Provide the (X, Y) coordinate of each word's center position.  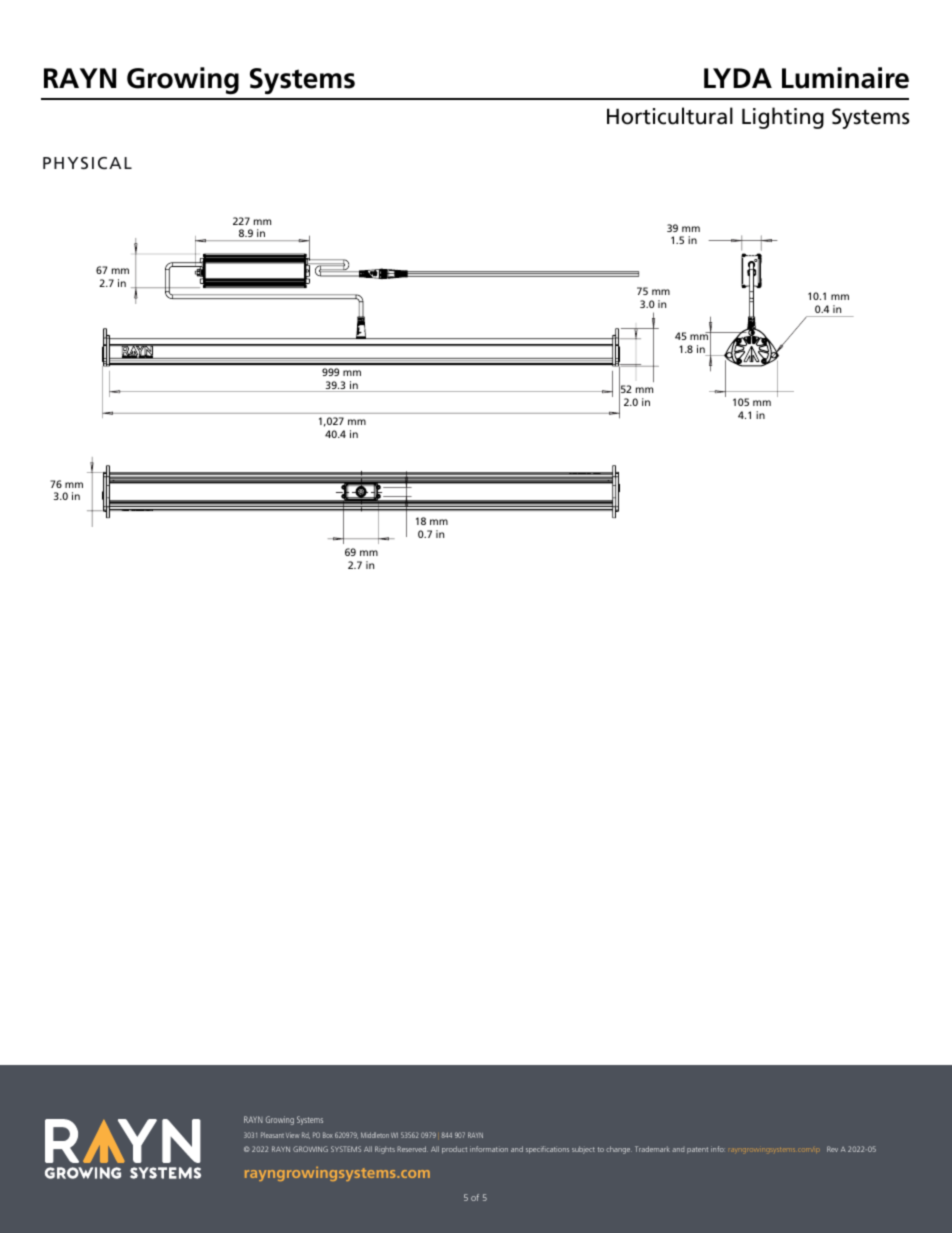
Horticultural (670, 116)
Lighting (783, 118)
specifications (547, 1150)
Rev (832, 1149)
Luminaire (845, 78)
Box (328, 1135)
